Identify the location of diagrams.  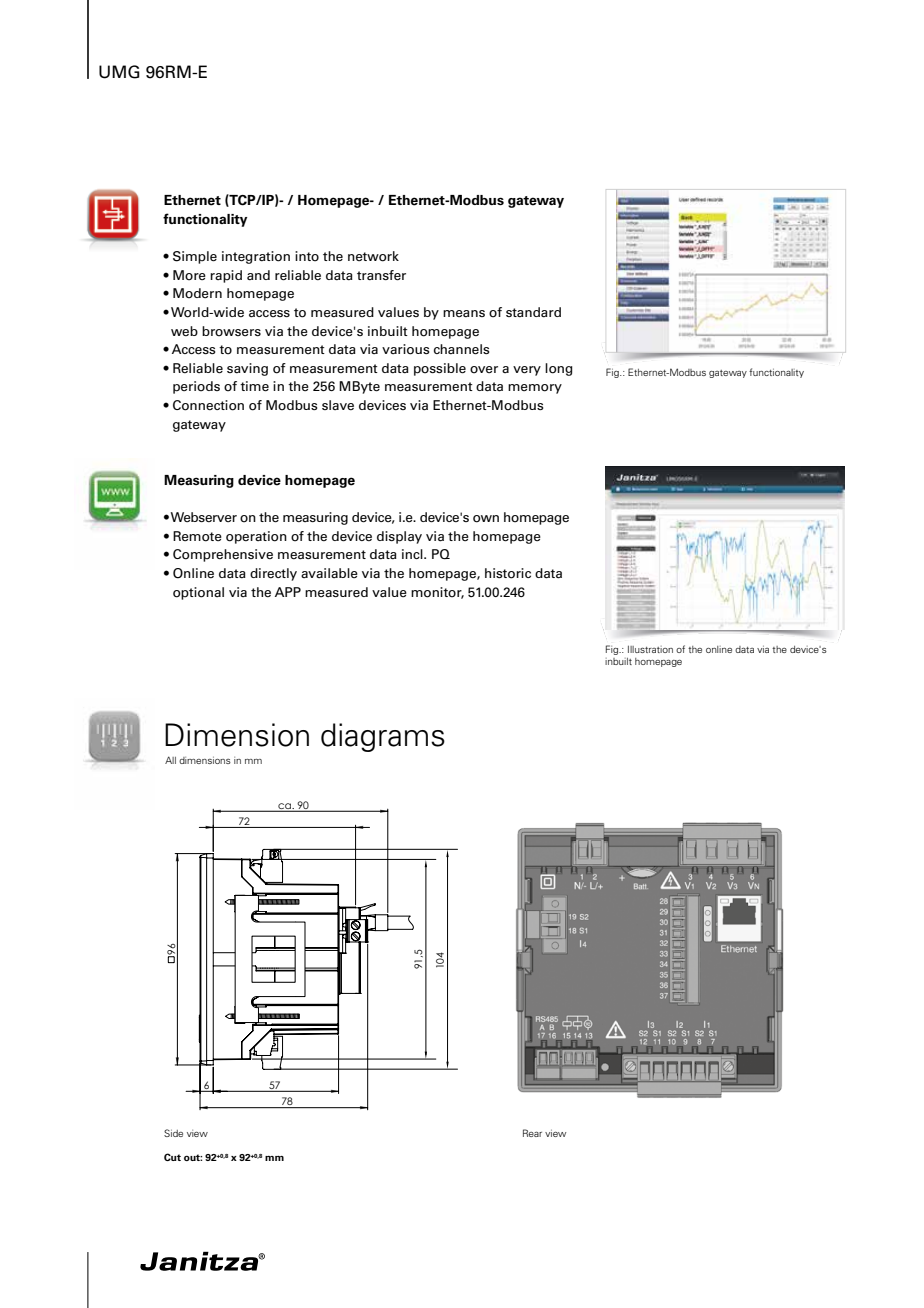
(383, 737).
